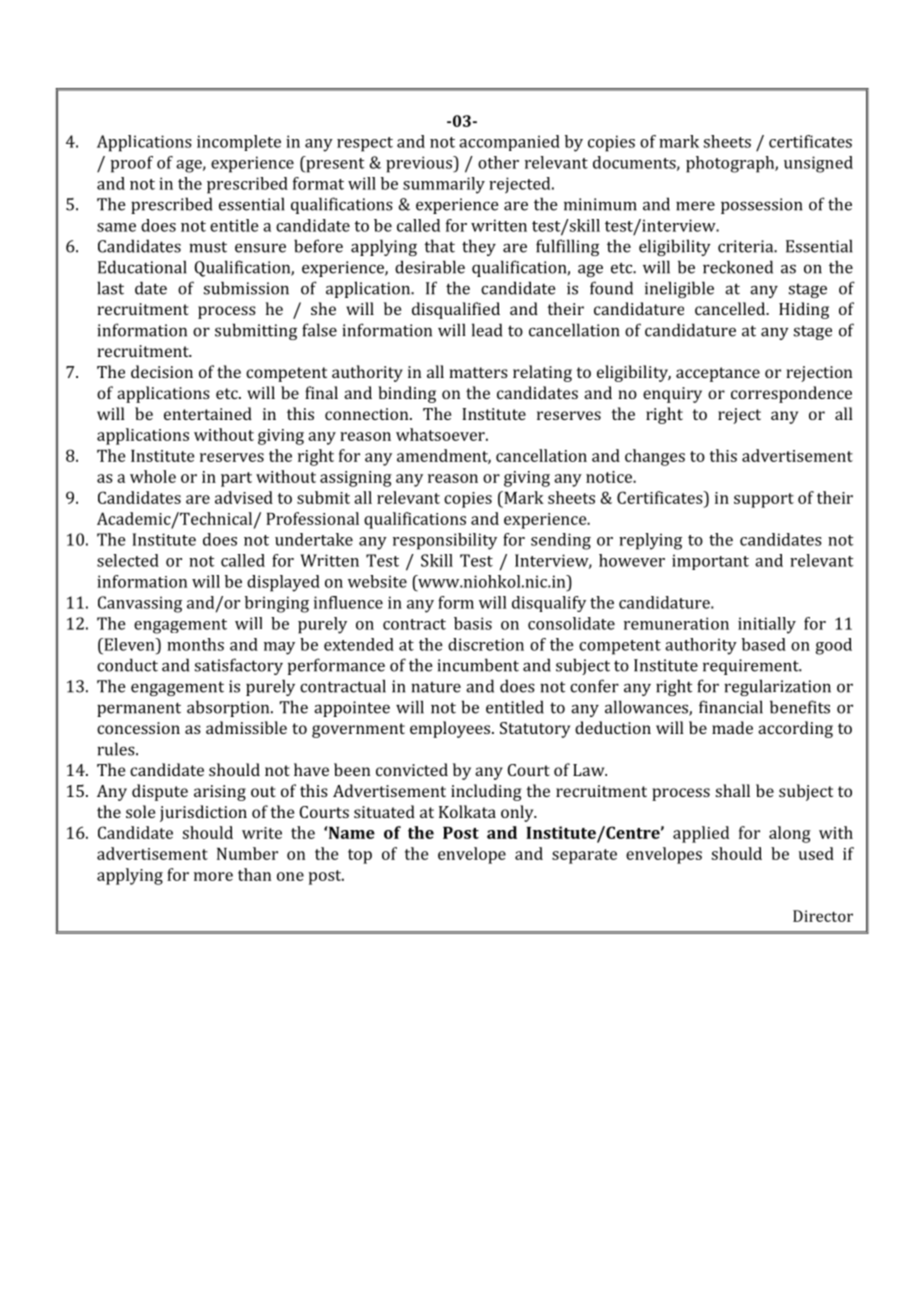  I want to click on support, so click(764, 500).
